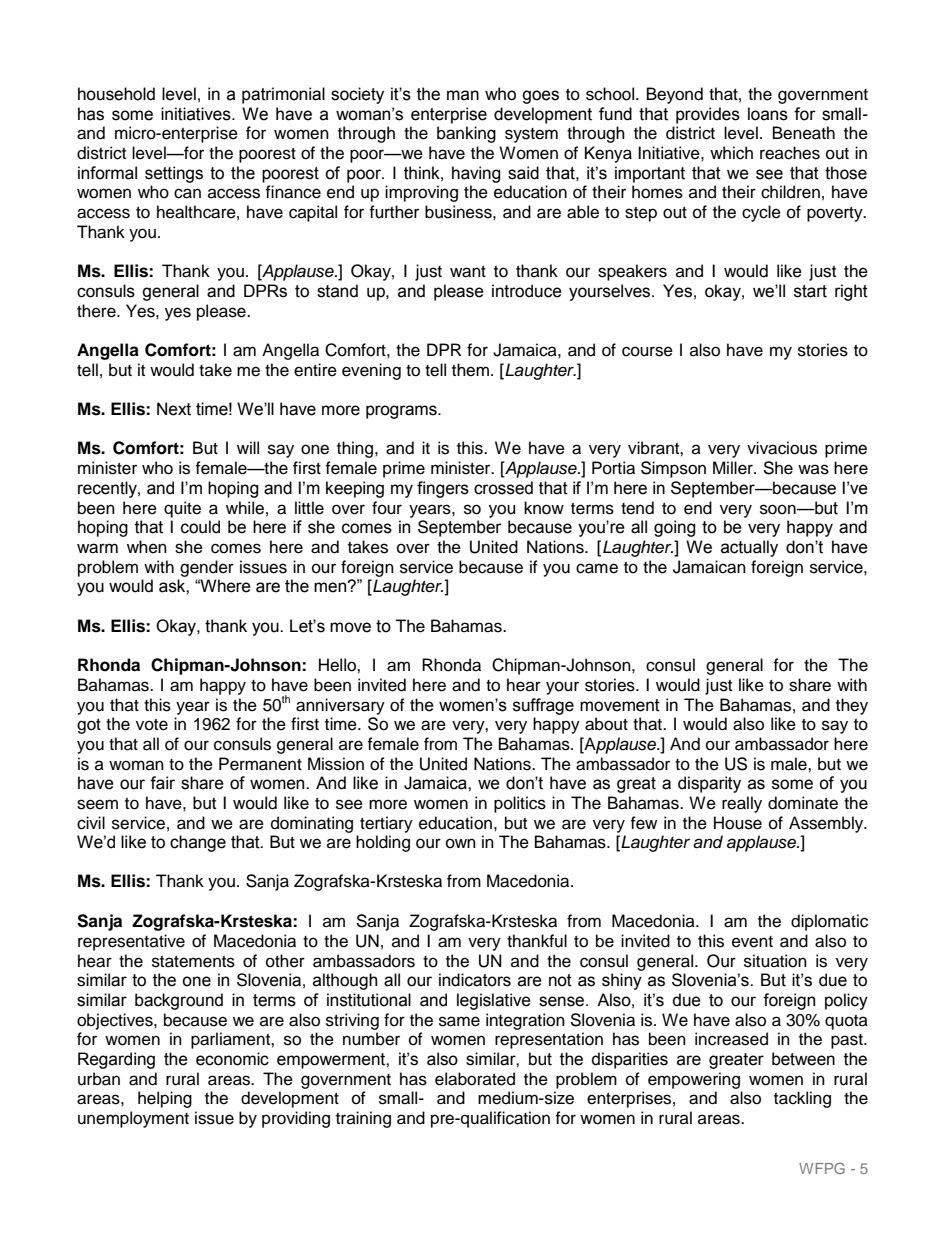 The image size is (952, 1233). Describe the element at coordinates (749, 548) in the page. I see `actually` at that location.
